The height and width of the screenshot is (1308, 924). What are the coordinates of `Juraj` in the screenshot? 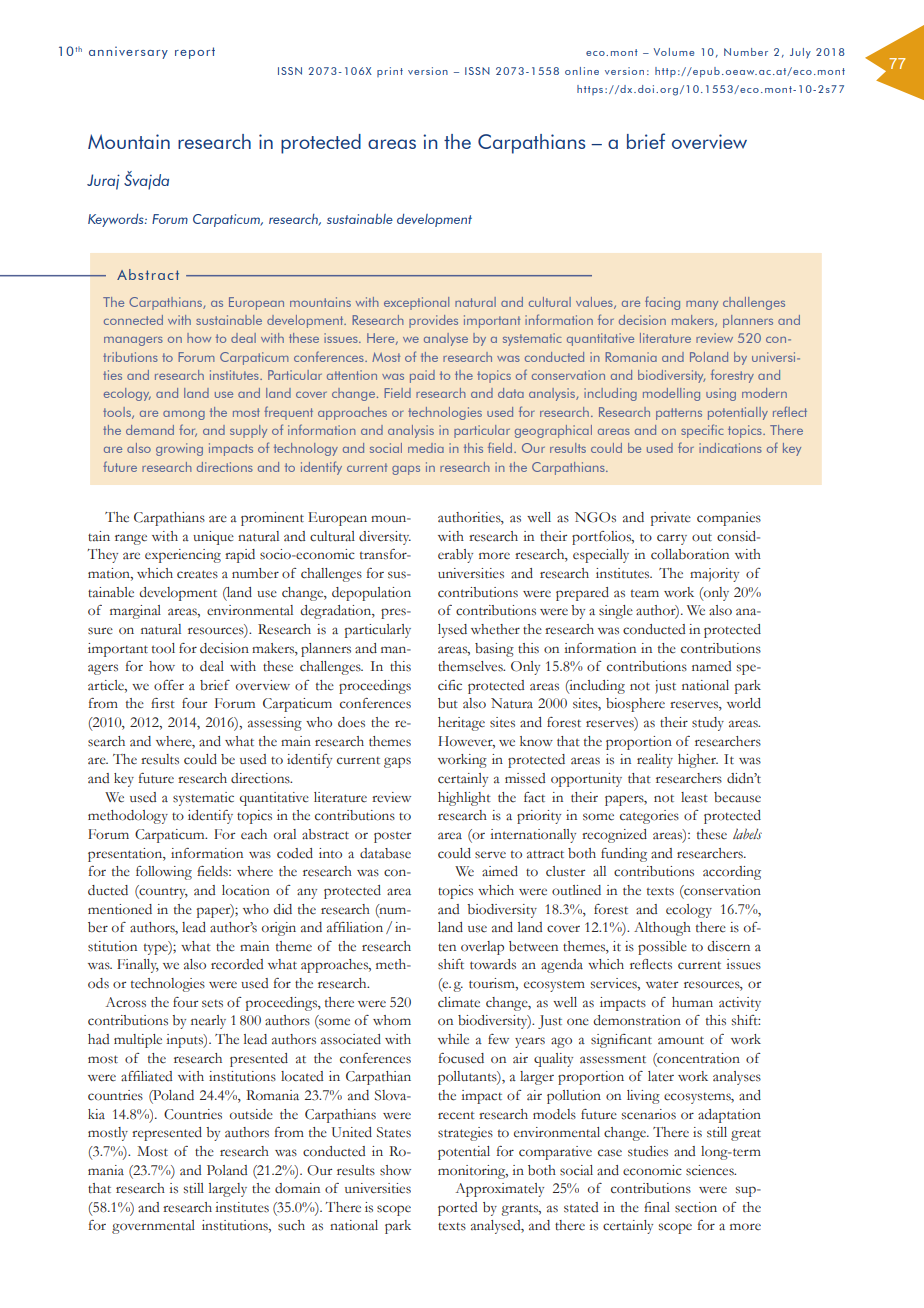 It's located at (103, 182).
